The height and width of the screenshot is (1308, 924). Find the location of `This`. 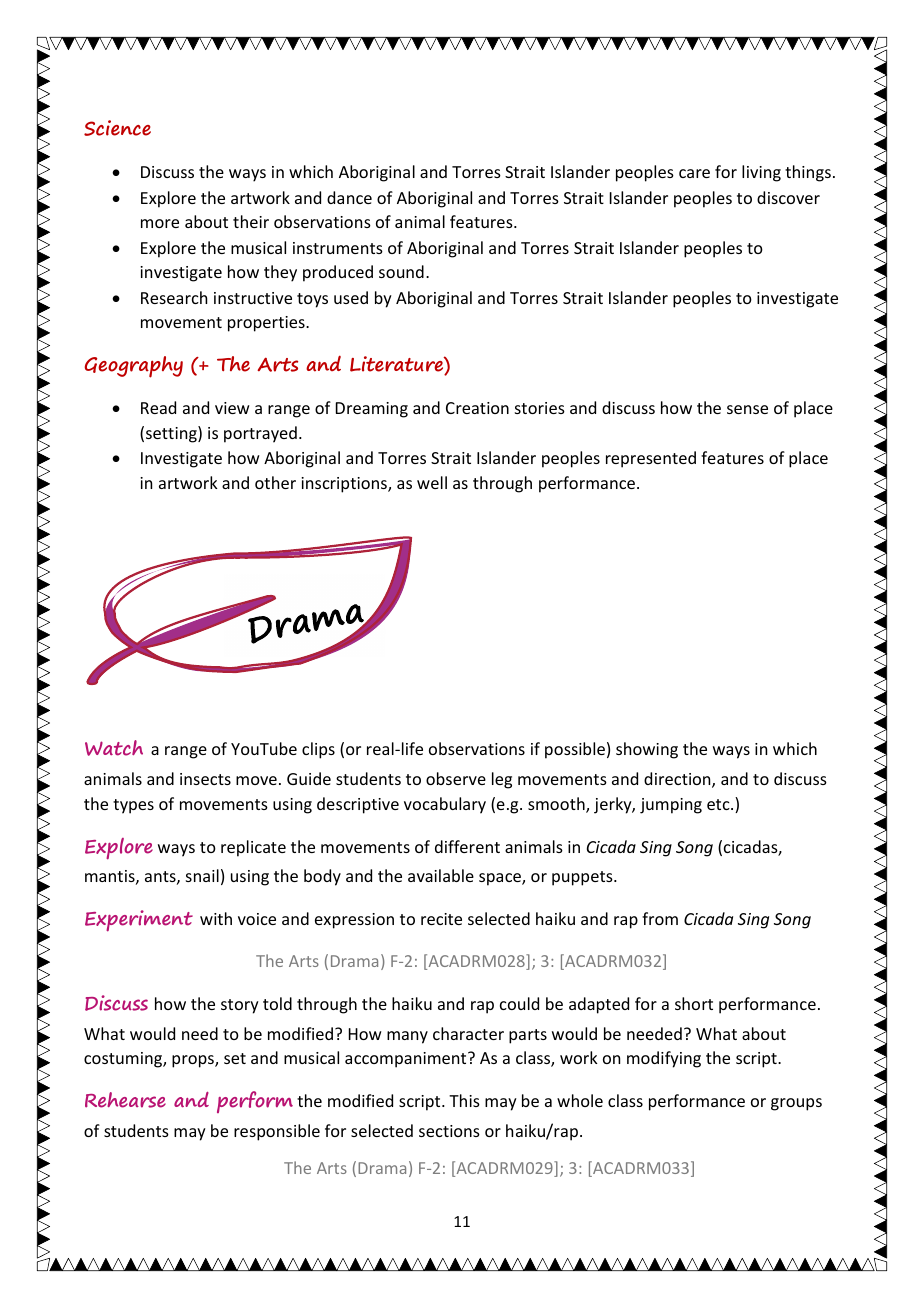

This is located at coordinates (464, 1100).
